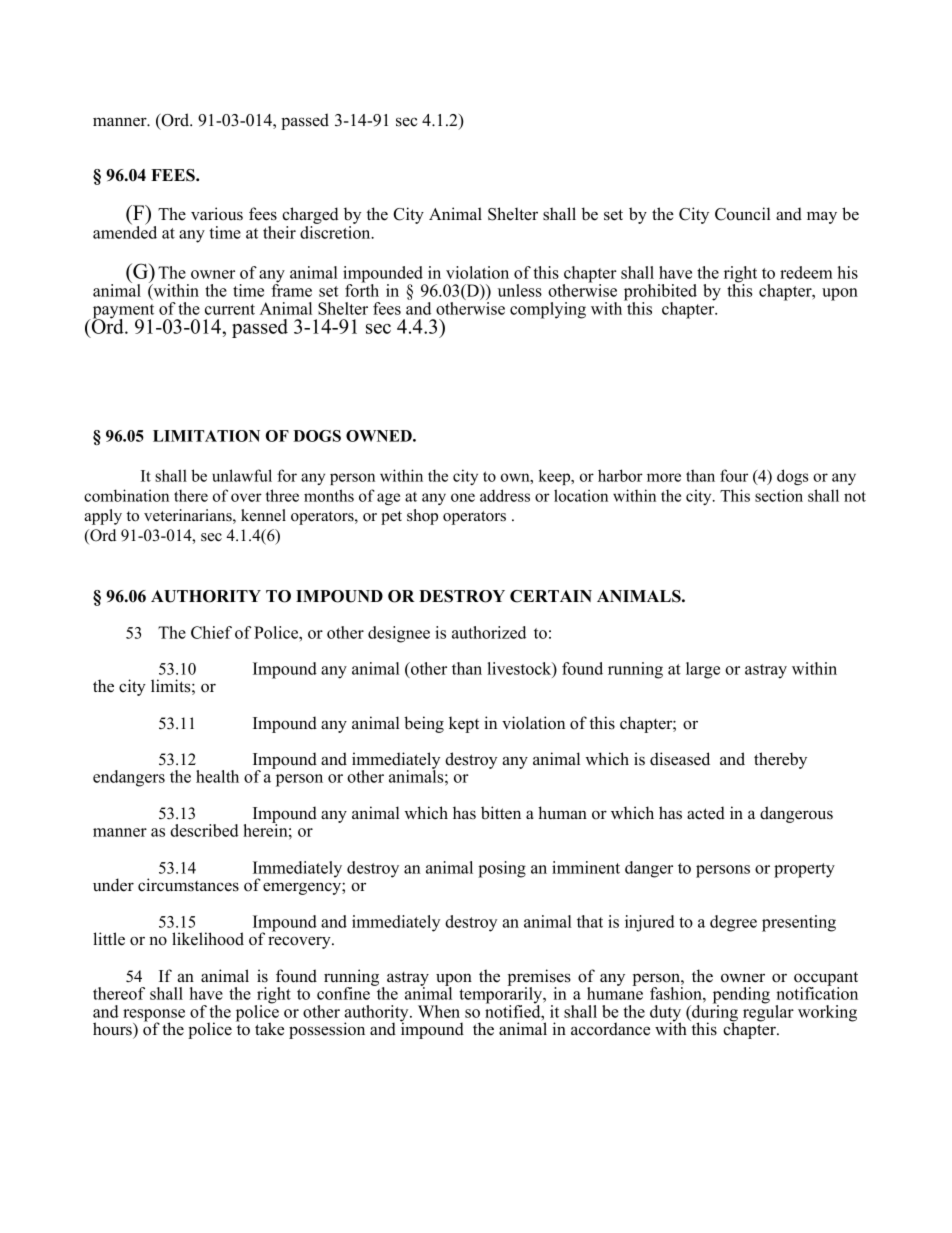  Describe the element at coordinates (743, 214) in the screenshot. I see `Council` at that location.
